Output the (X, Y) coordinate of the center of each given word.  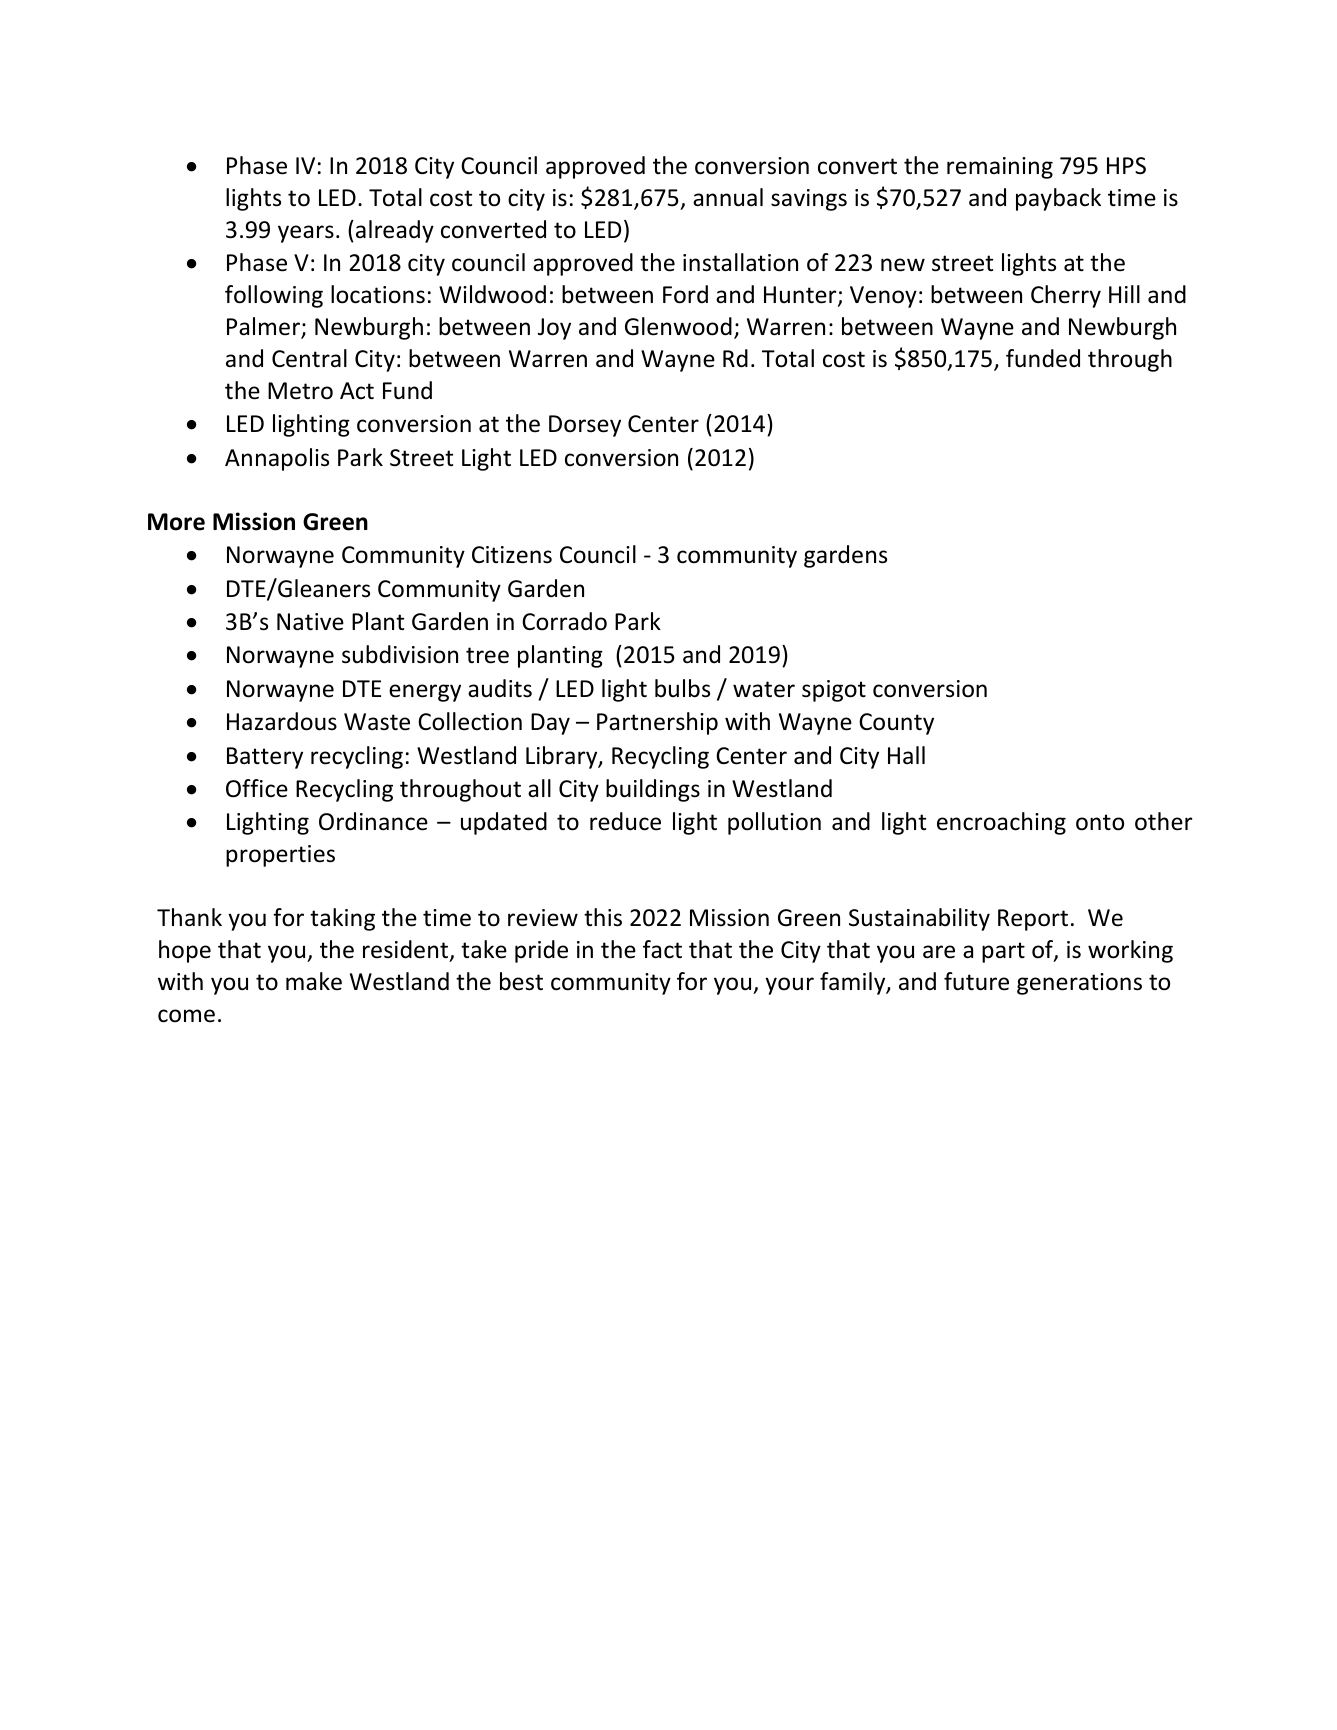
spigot (834, 691)
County (896, 724)
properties (280, 856)
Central (309, 358)
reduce (625, 821)
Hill (1124, 294)
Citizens (512, 555)
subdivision (400, 654)
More (176, 522)
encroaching (1001, 823)
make (314, 981)
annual (728, 197)
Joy (554, 329)
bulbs (682, 688)
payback (1058, 199)
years (306, 234)
